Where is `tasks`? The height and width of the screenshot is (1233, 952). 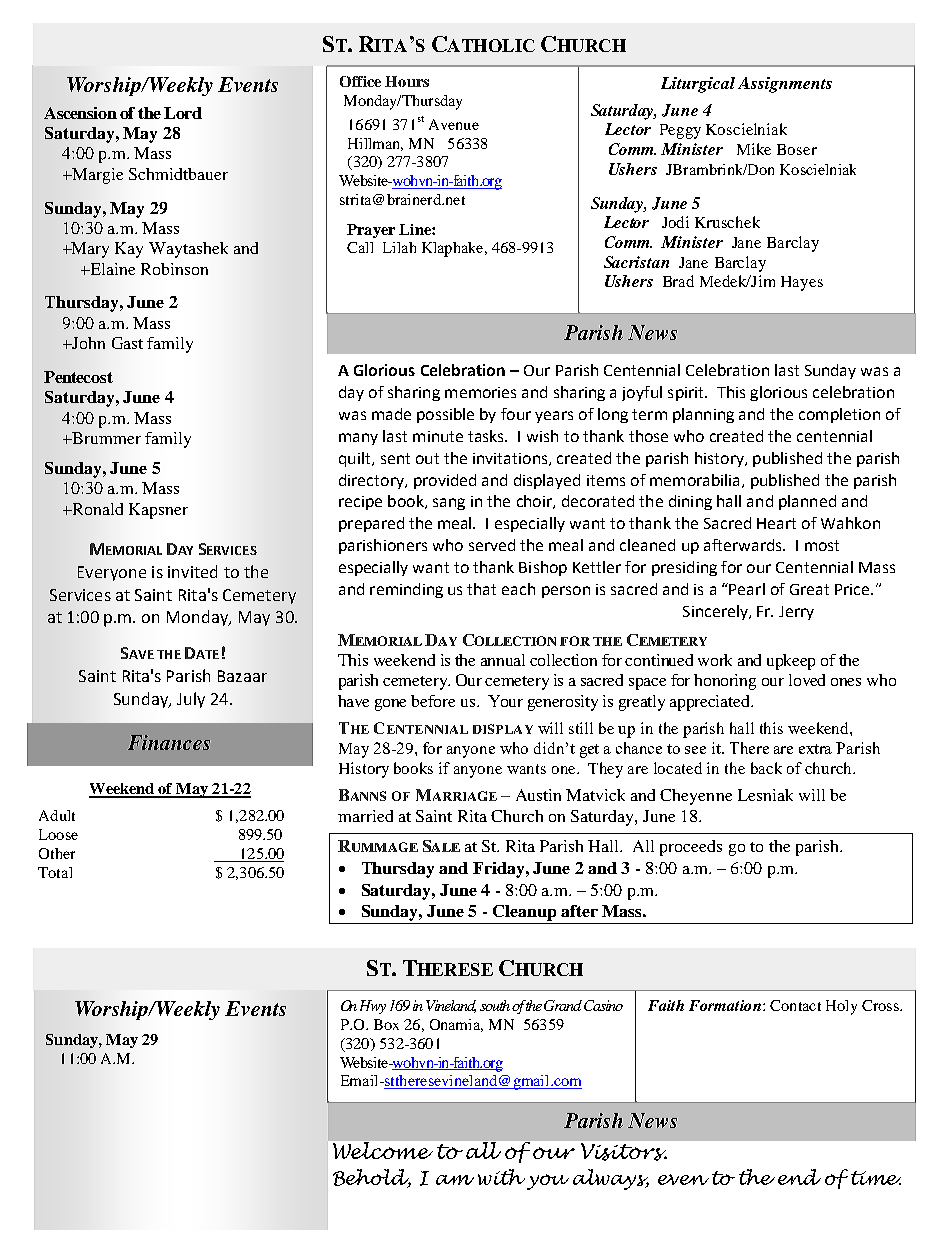 tasks is located at coordinates (487, 436).
